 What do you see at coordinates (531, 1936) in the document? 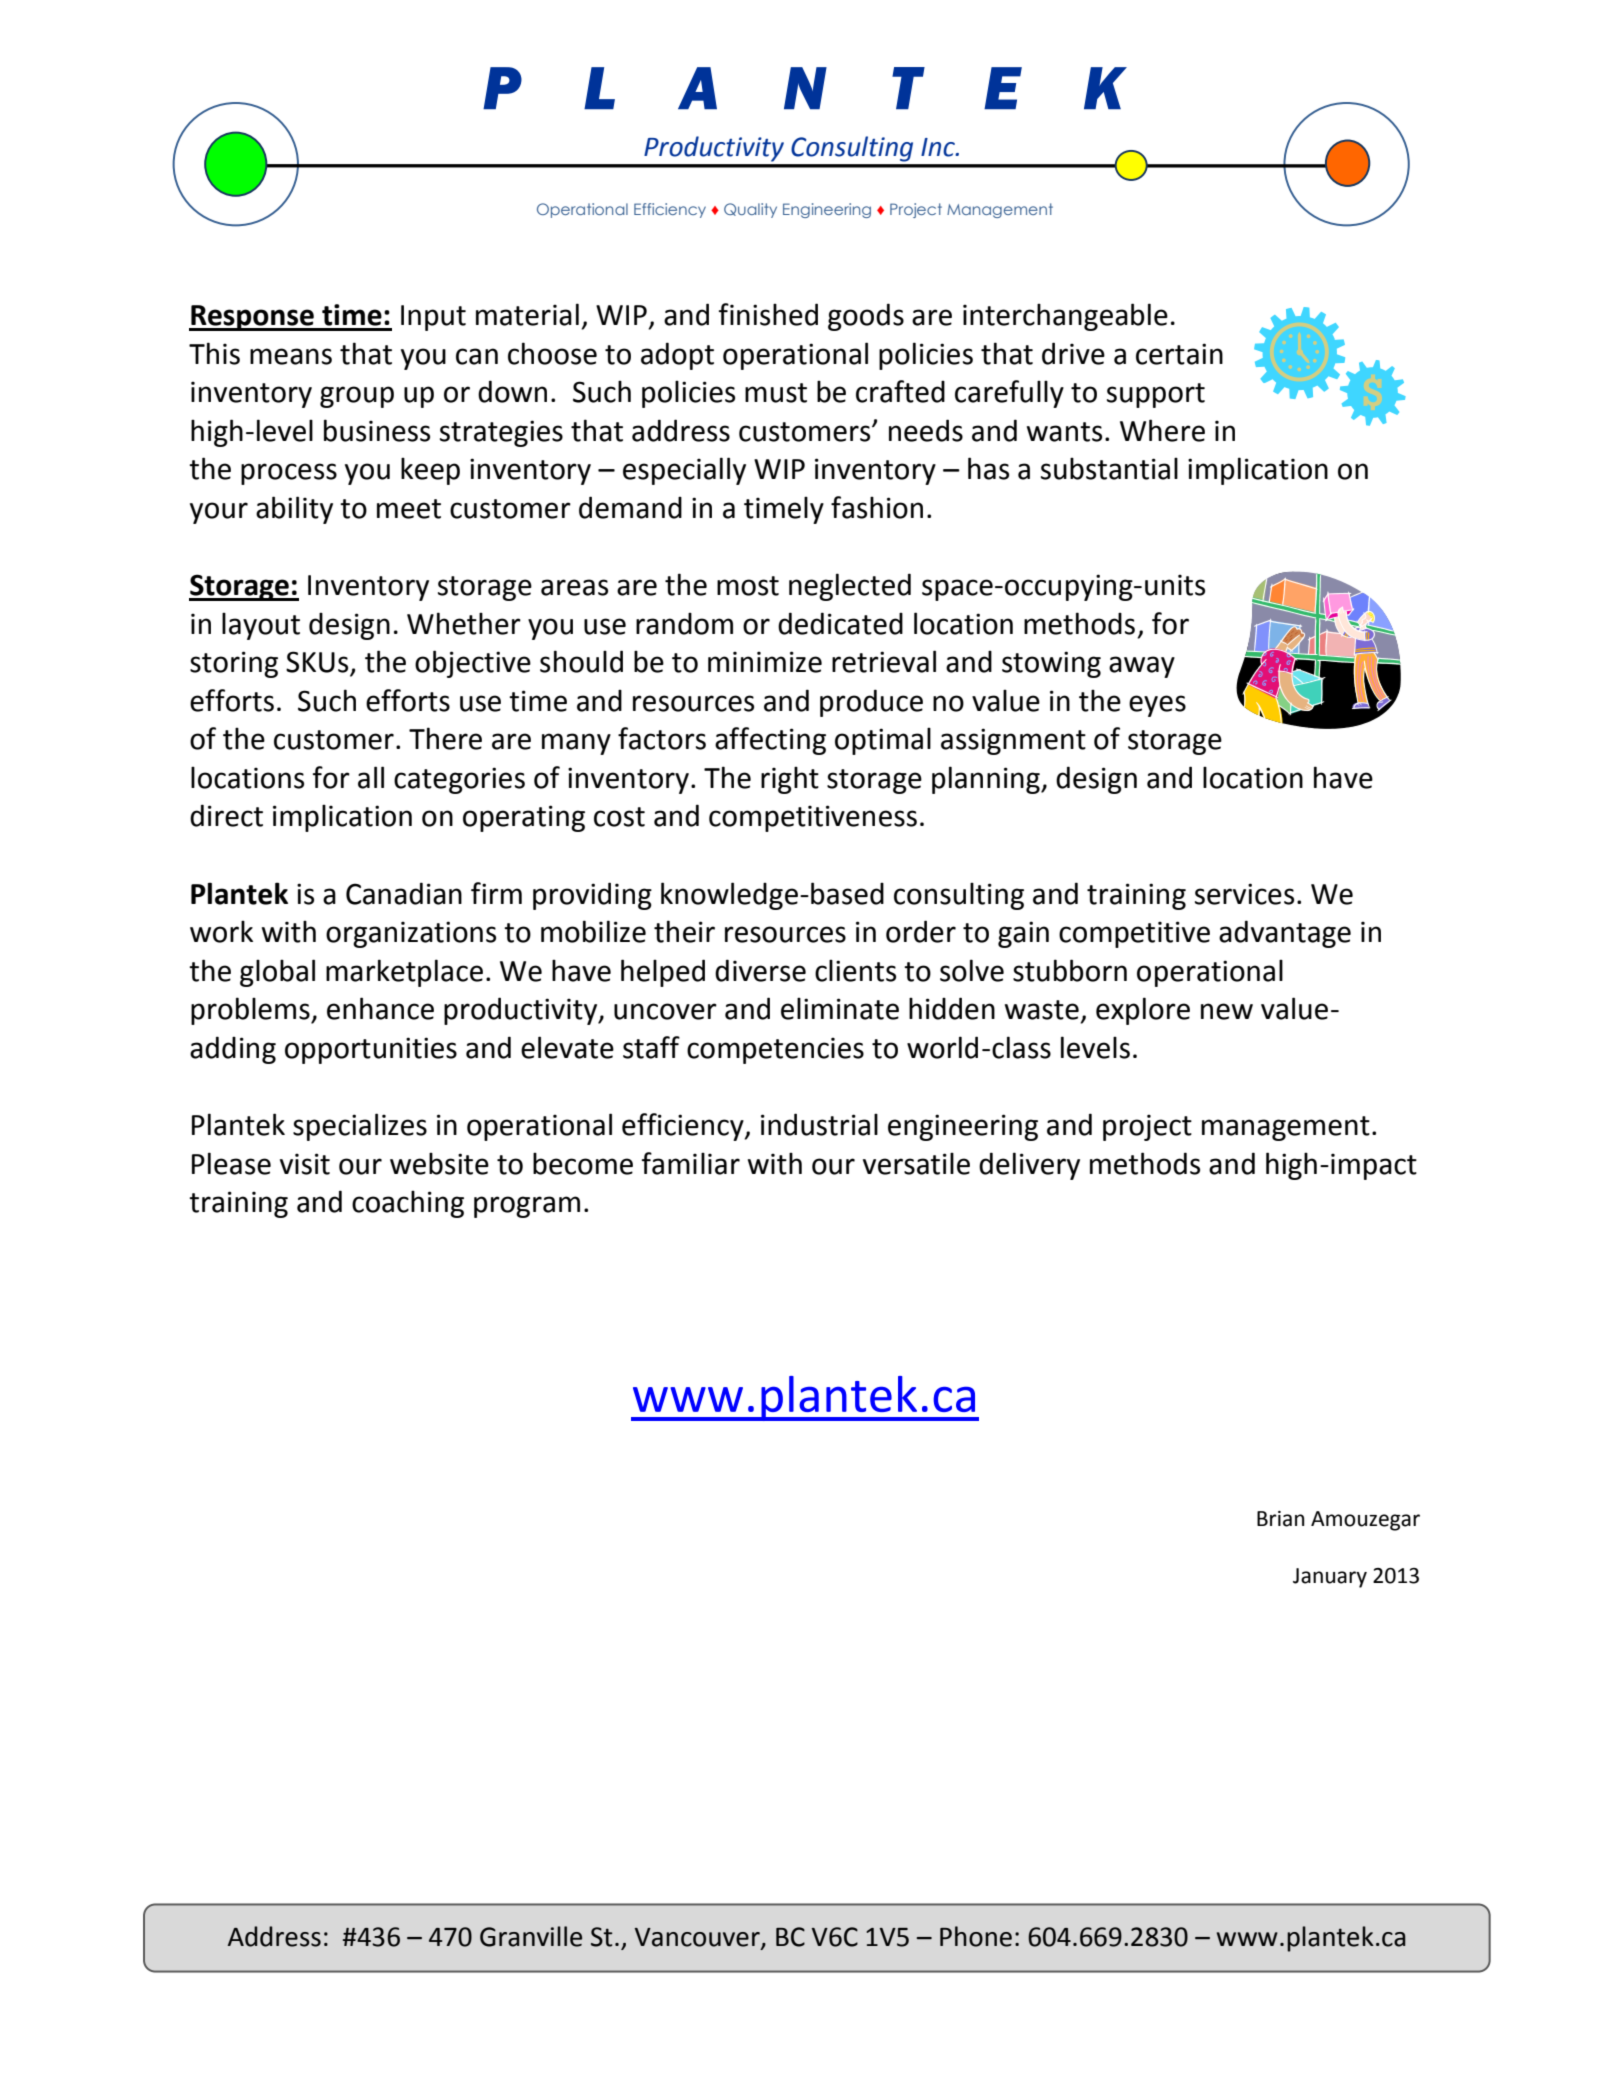
I see `Granville` at bounding box center [531, 1936].
